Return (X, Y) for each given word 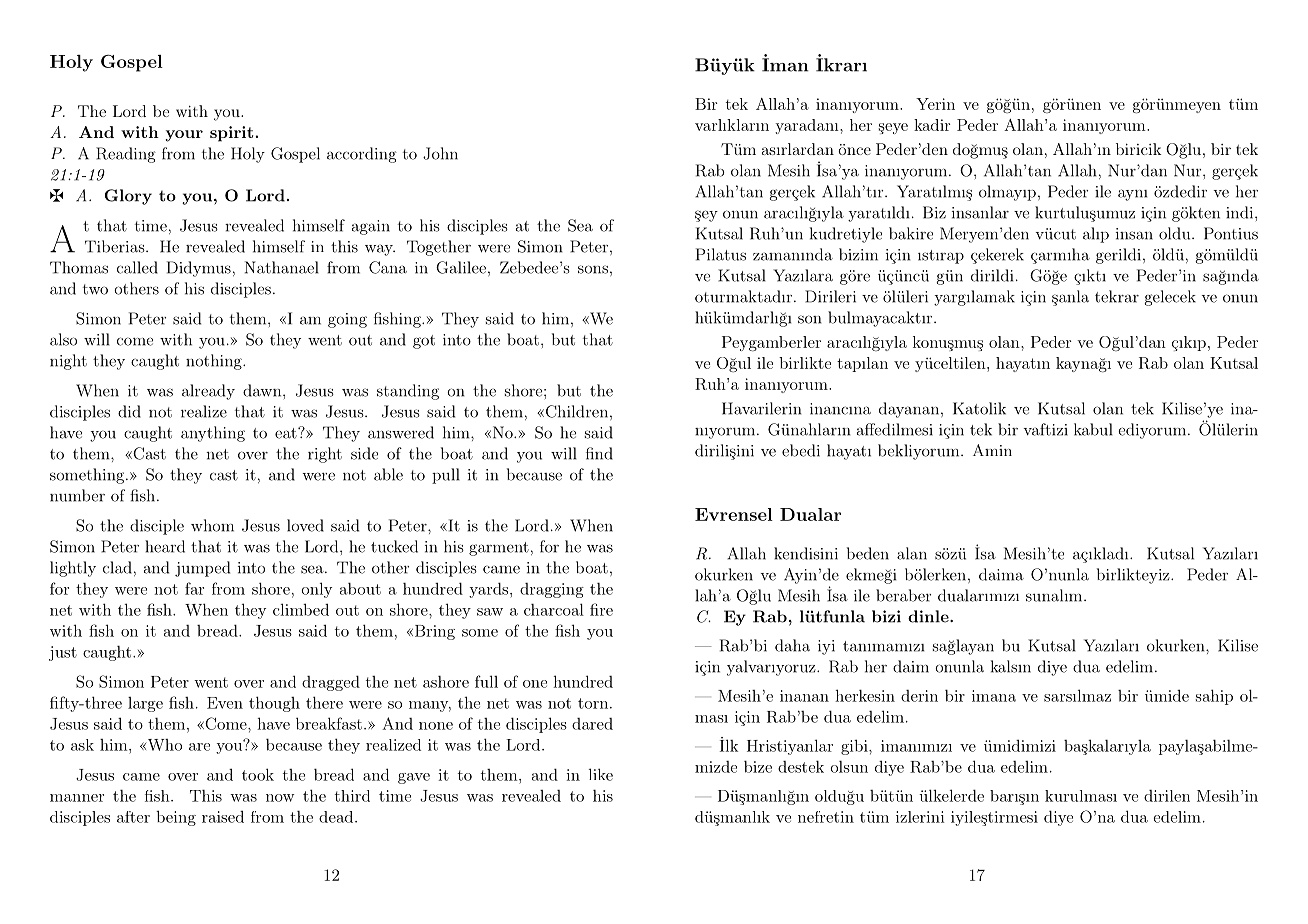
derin (919, 696)
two (95, 289)
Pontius (1231, 233)
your (184, 136)
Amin (992, 450)
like (601, 774)
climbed (301, 609)
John (440, 153)
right (325, 455)
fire (601, 609)
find (599, 453)
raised (223, 817)
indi (1239, 212)
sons (593, 269)
